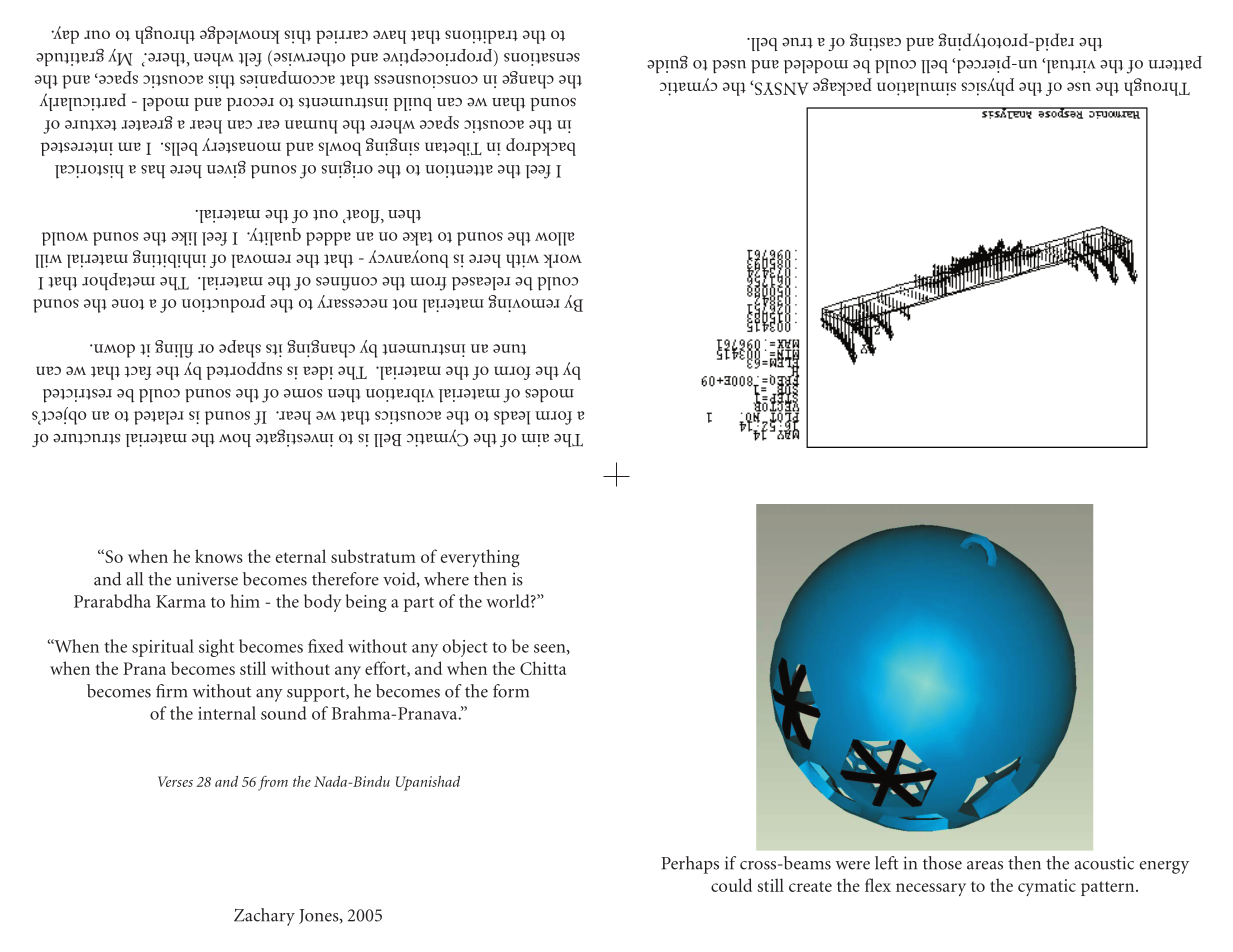 This screenshot has width=1233, height=952. Describe the element at coordinates (942, 863) in the screenshot. I see `those` at that location.
